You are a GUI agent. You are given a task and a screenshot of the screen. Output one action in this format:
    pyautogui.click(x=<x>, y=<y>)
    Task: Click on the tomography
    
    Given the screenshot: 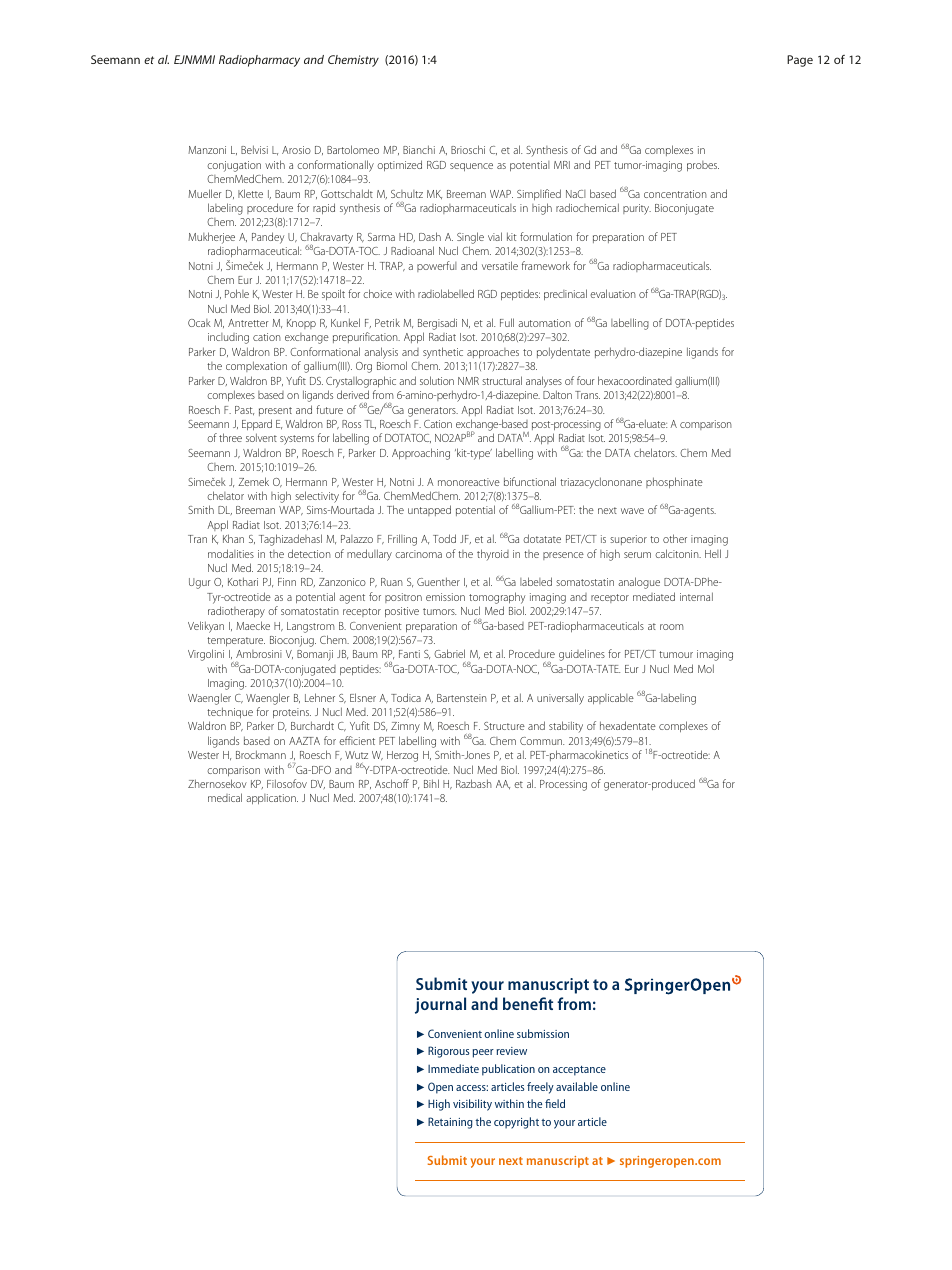 What is the action you would take?
    pyautogui.click(x=497, y=598)
